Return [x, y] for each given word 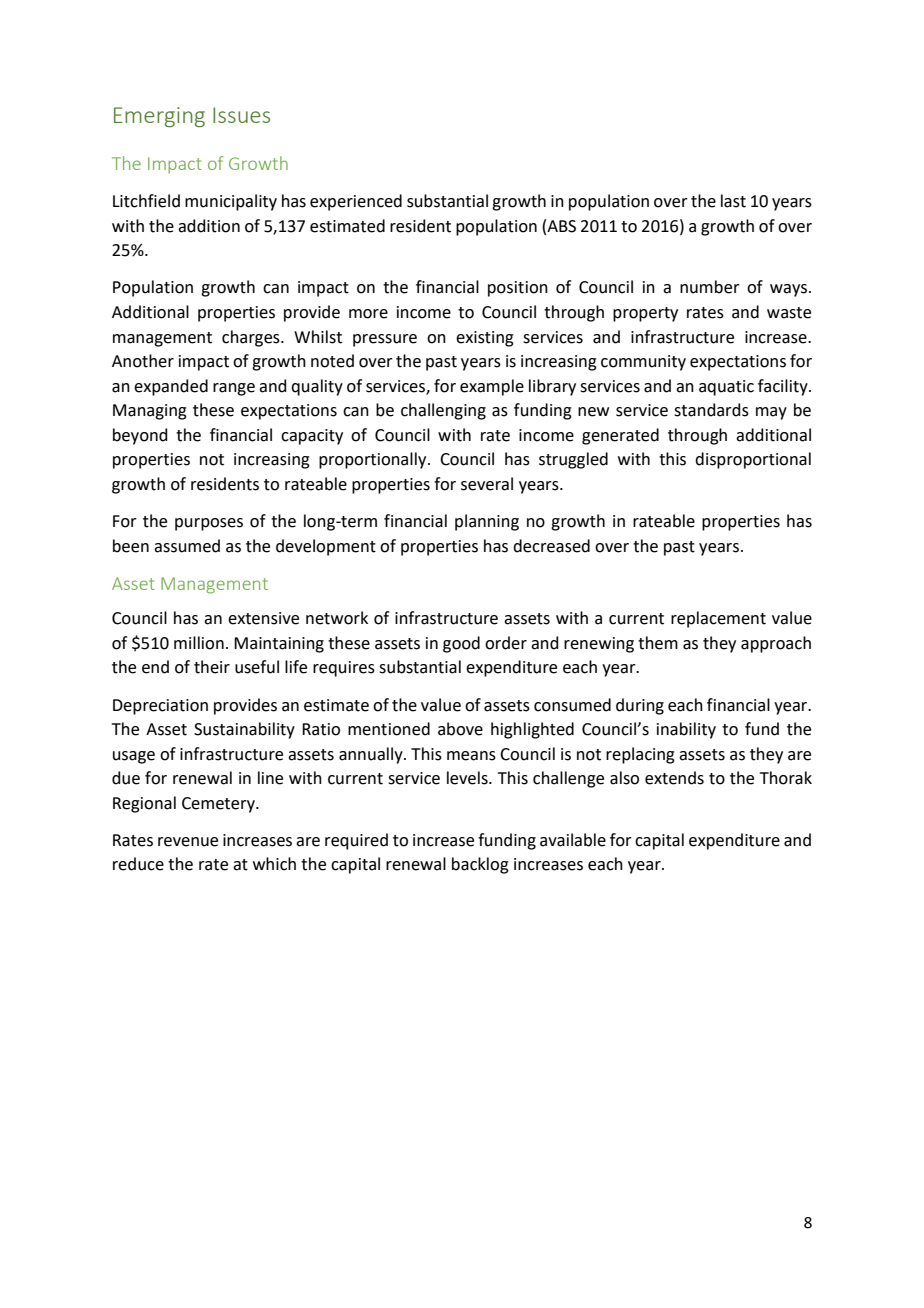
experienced [356, 202]
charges [252, 338]
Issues [241, 115]
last [733, 201]
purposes [209, 524]
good [461, 644]
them [658, 643]
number [710, 287]
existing [485, 339]
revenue [188, 842]
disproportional [753, 460]
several [487, 484]
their [212, 667]
